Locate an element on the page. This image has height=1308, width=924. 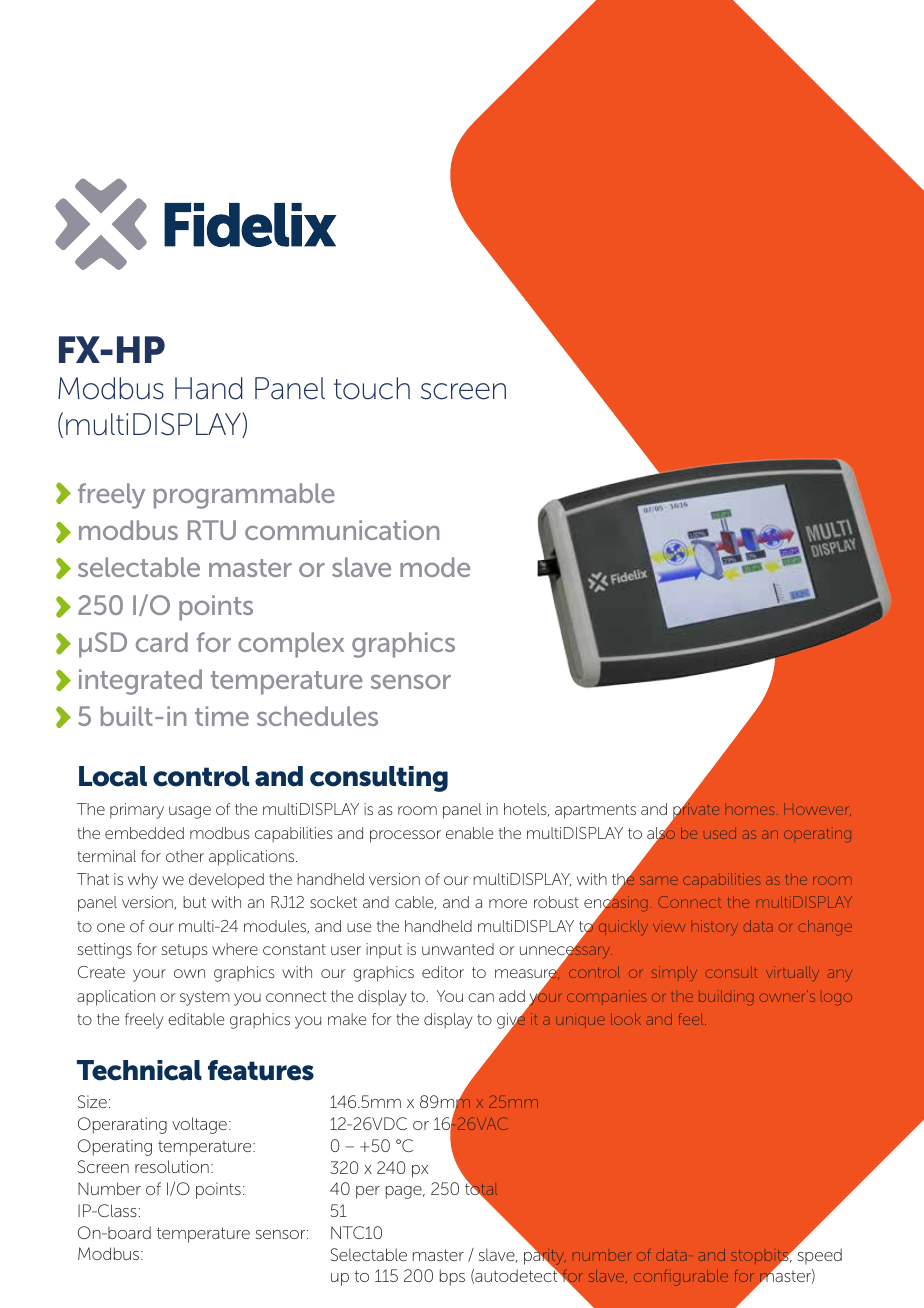
schedules is located at coordinates (317, 716).
